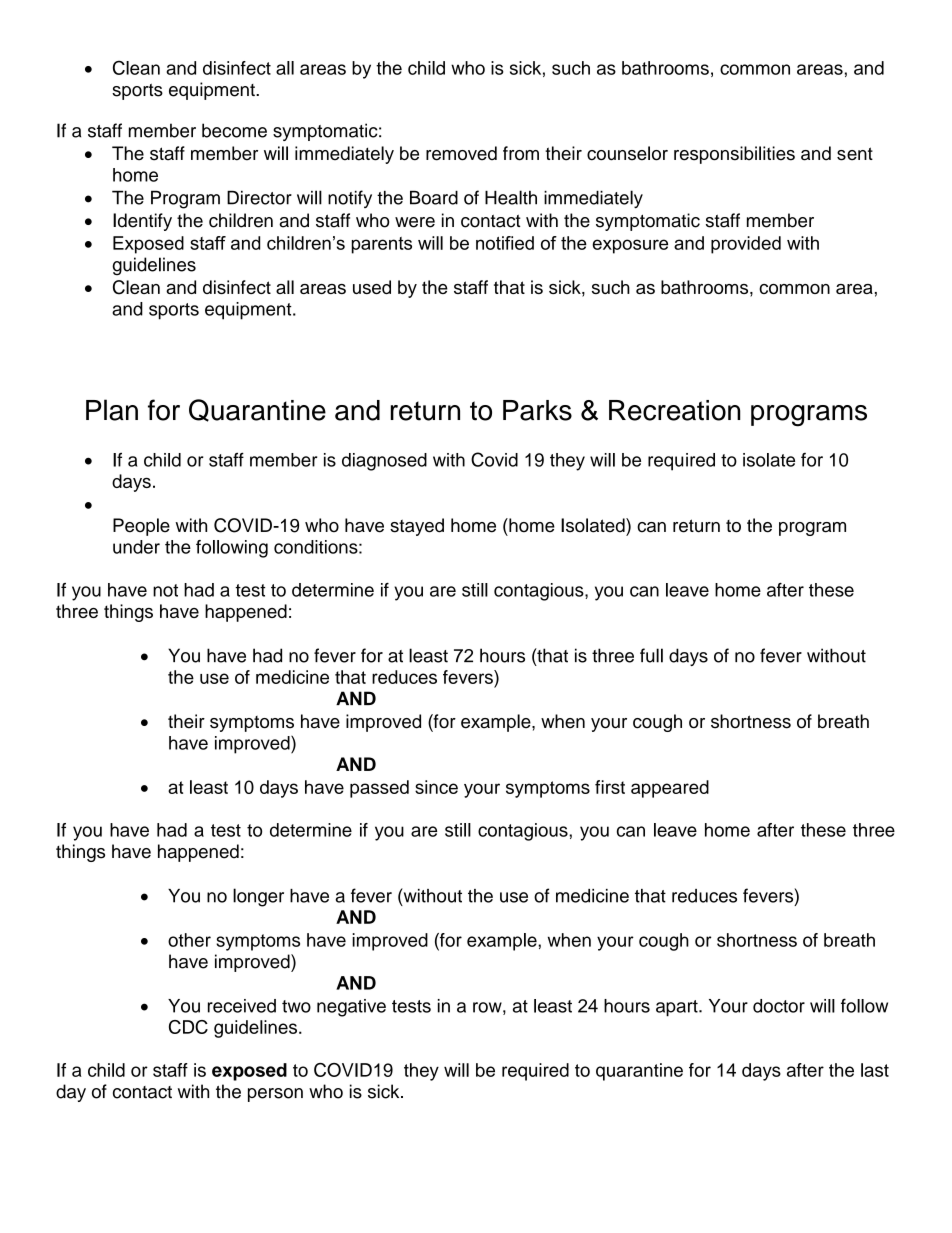 The width and height of the screenshot is (952, 1233). What do you see at coordinates (234, 130) in the screenshot?
I see `become` at bounding box center [234, 130].
